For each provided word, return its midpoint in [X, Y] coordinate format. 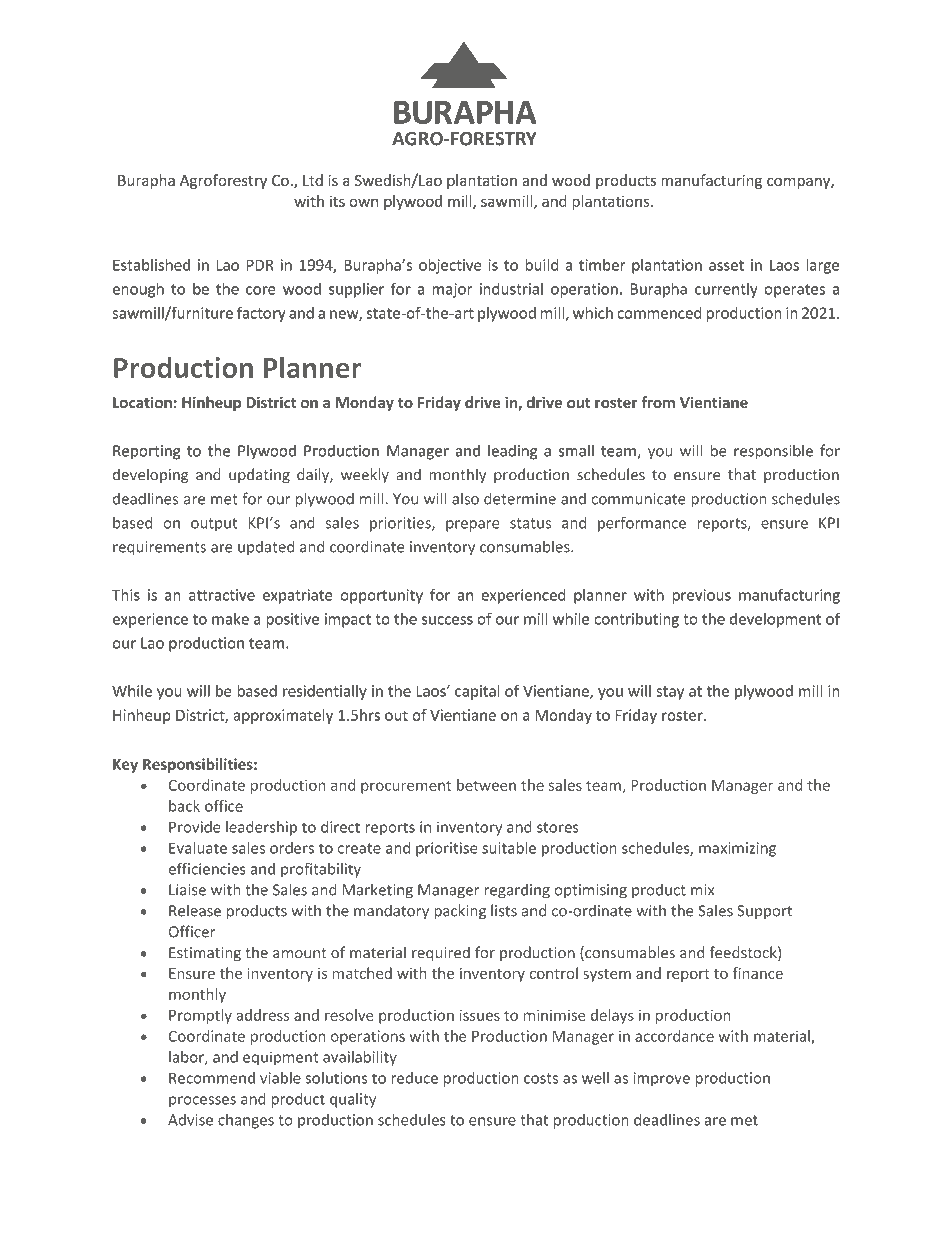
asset [726, 265]
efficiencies [207, 868]
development [775, 620]
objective [450, 266]
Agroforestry [223, 181]
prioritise [447, 849]
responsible [773, 452]
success [447, 620]
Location [142, 402]
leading [512, 452]
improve [662, 1079]
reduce [414, 1078]
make [230, 619]
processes [202, 1102]
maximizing [737, 849]
